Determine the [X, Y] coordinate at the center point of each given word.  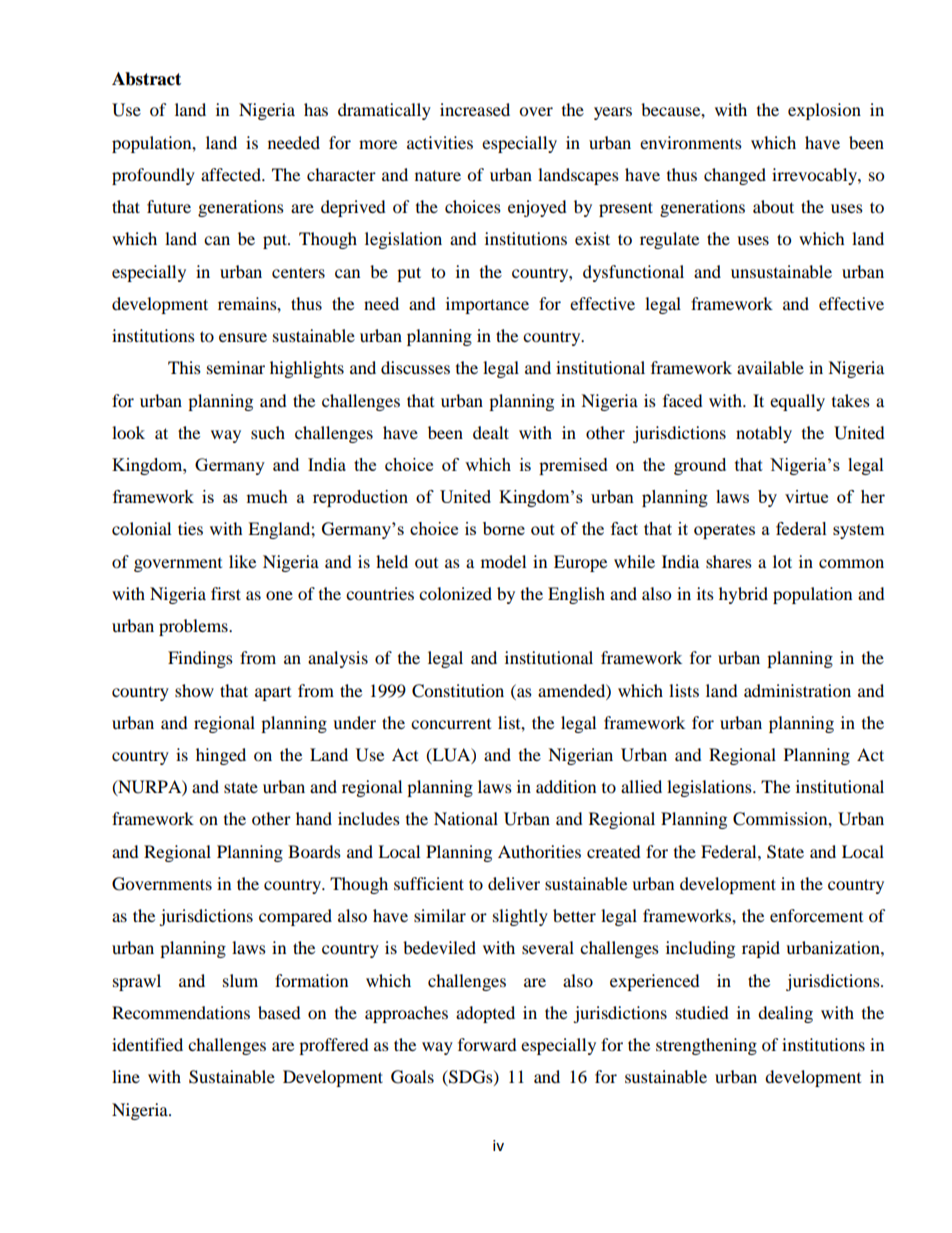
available [770, 367]
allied [641, 786]
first [226, 593]
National [466, 818]
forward [487, 1044]
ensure [243, 337]
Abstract [146, 79]
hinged [221, 756]
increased [475, 109]
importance [487, 305]
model [503, 561]
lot [782, 561]
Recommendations [181, 1012]
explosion [824, 111]
